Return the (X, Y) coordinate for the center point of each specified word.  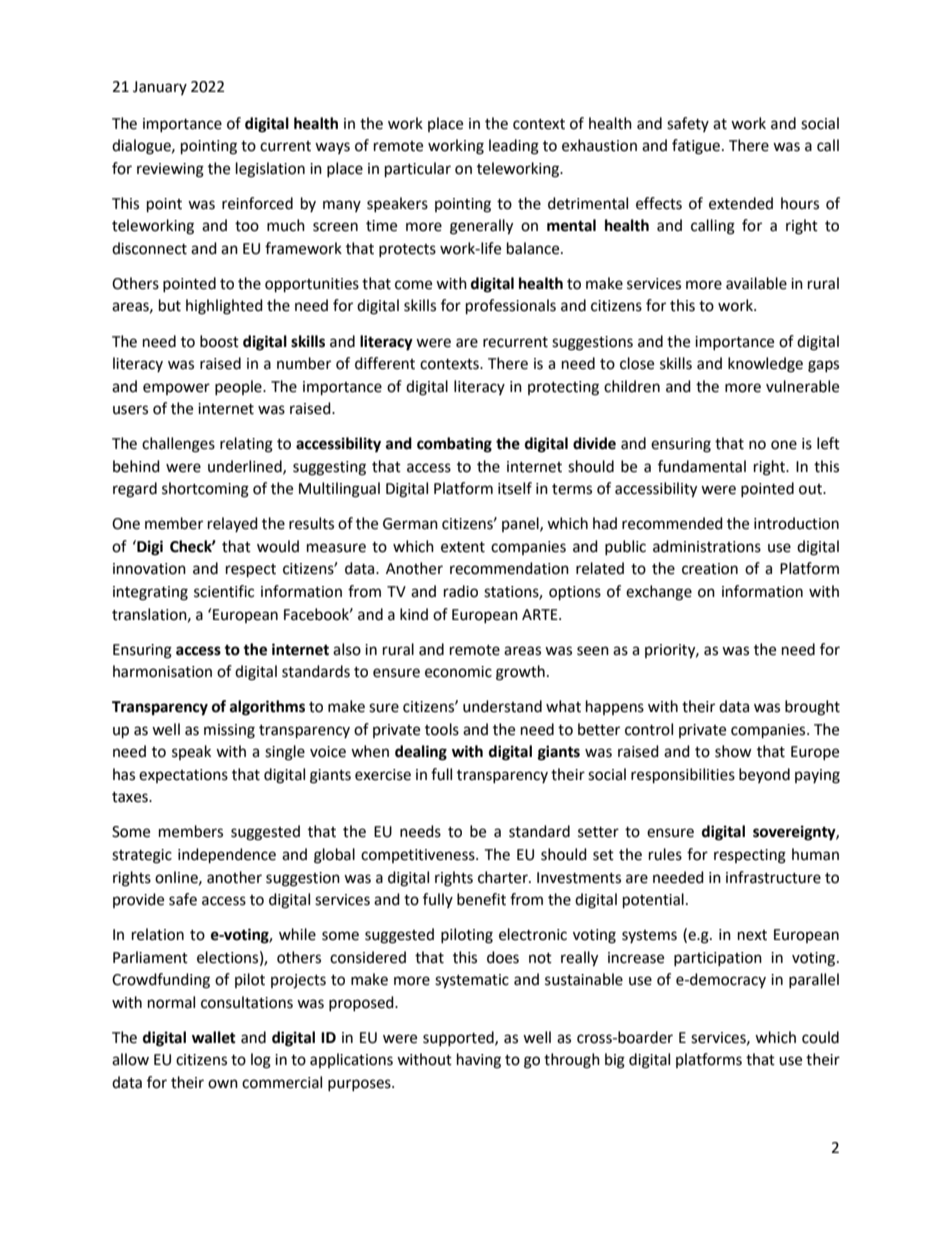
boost (219, 341)
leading (514, 147)
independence (227, 856)
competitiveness (419, 856)
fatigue (697, 147)
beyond (764, 775)
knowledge (765, 365)
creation (710, 569)
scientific (224, 591)
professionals (511, 307)
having (479, 1061)
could (820, 1037)
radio (461, 591)
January (160, 88)
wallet (214, 1037)
